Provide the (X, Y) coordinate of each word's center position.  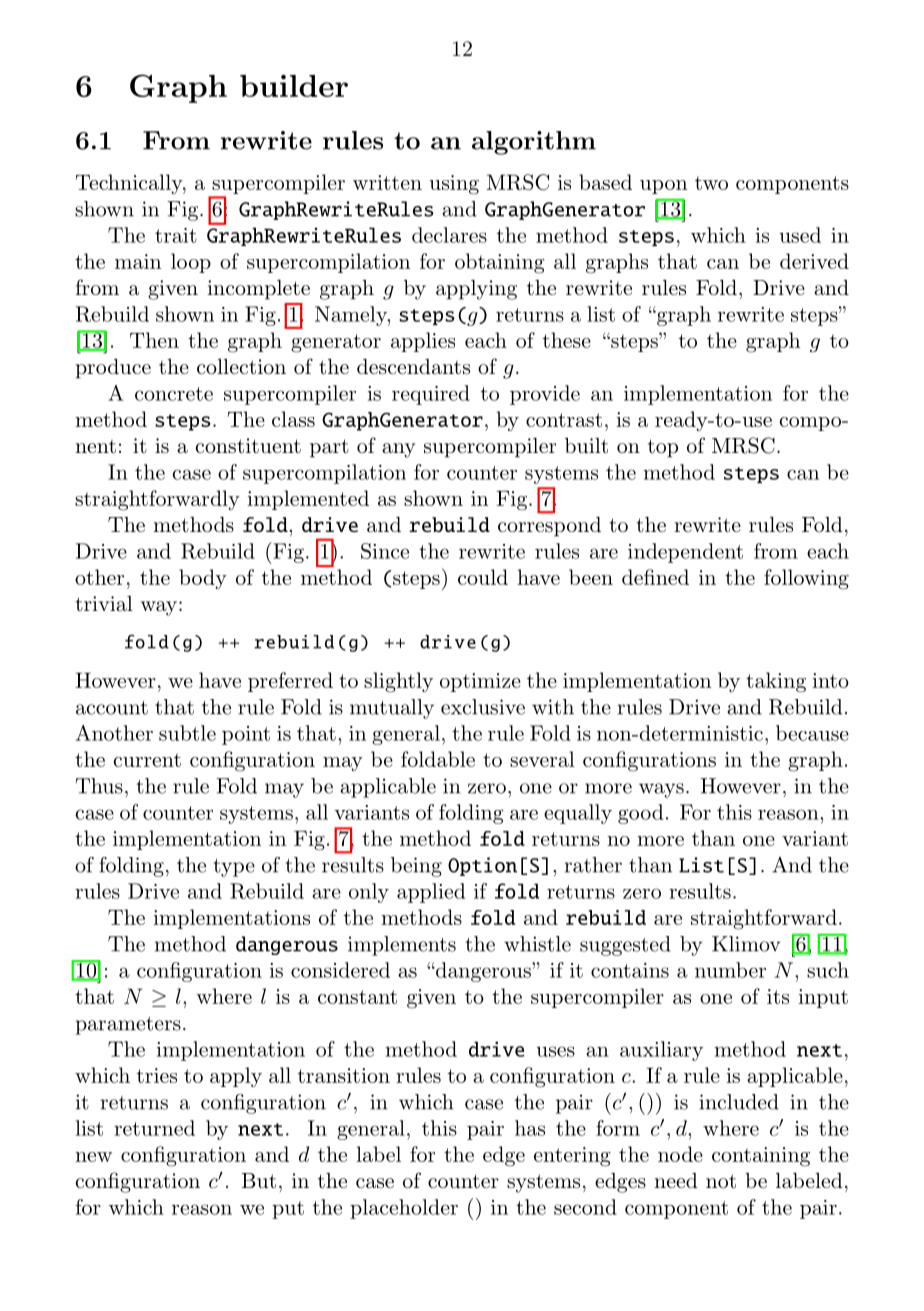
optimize (480, 682)
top (663, 448)
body (203, 579)
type (234, 868)
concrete (174, 394)
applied (431, 893)
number (730, 970)
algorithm (534, 143)
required (431, 395)
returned (154, 1128)
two (711, 183)
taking (776, 682)
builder (294, 86)
